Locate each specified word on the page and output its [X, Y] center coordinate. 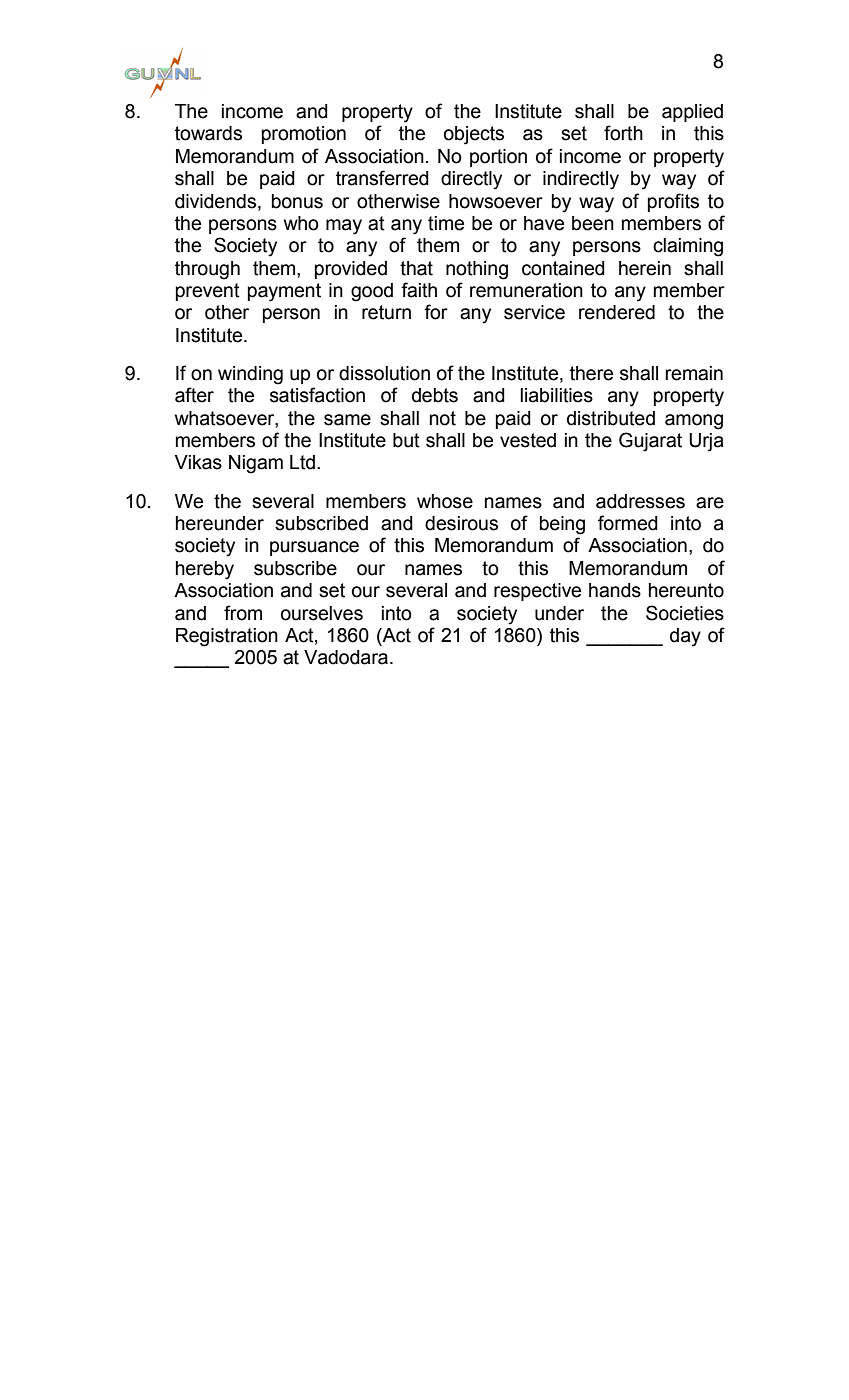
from [243, 613]
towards [208, 133]
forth [623, 133]
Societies [685, 613]
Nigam [256, 464]
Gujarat [650, 442]
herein [645, 268]
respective [537, 592]
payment [284, 292]
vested [528, 440]
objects [474, 135]
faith [419, 290]
